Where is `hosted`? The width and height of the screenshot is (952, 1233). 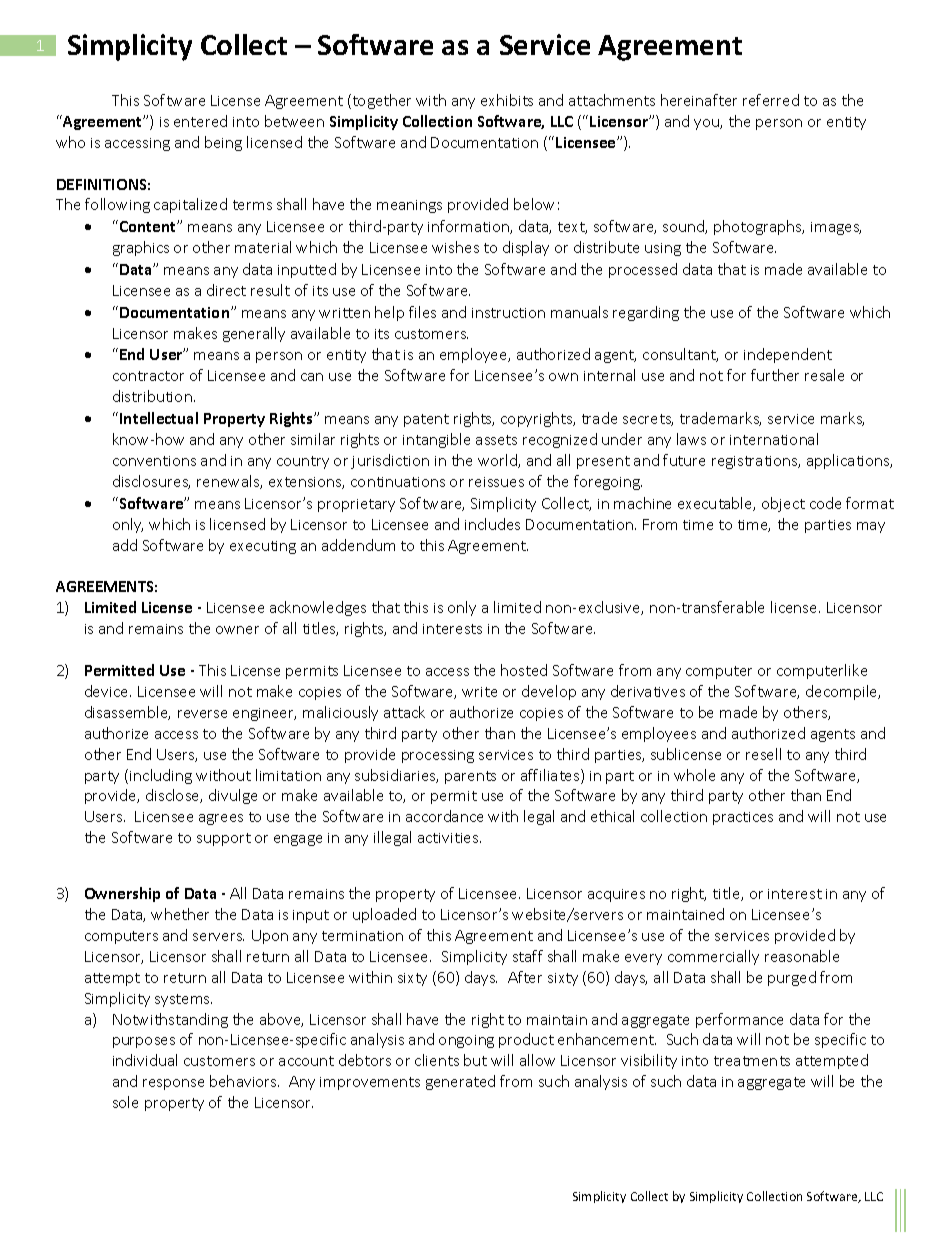 hosted is located at coordinates (524, 670).
